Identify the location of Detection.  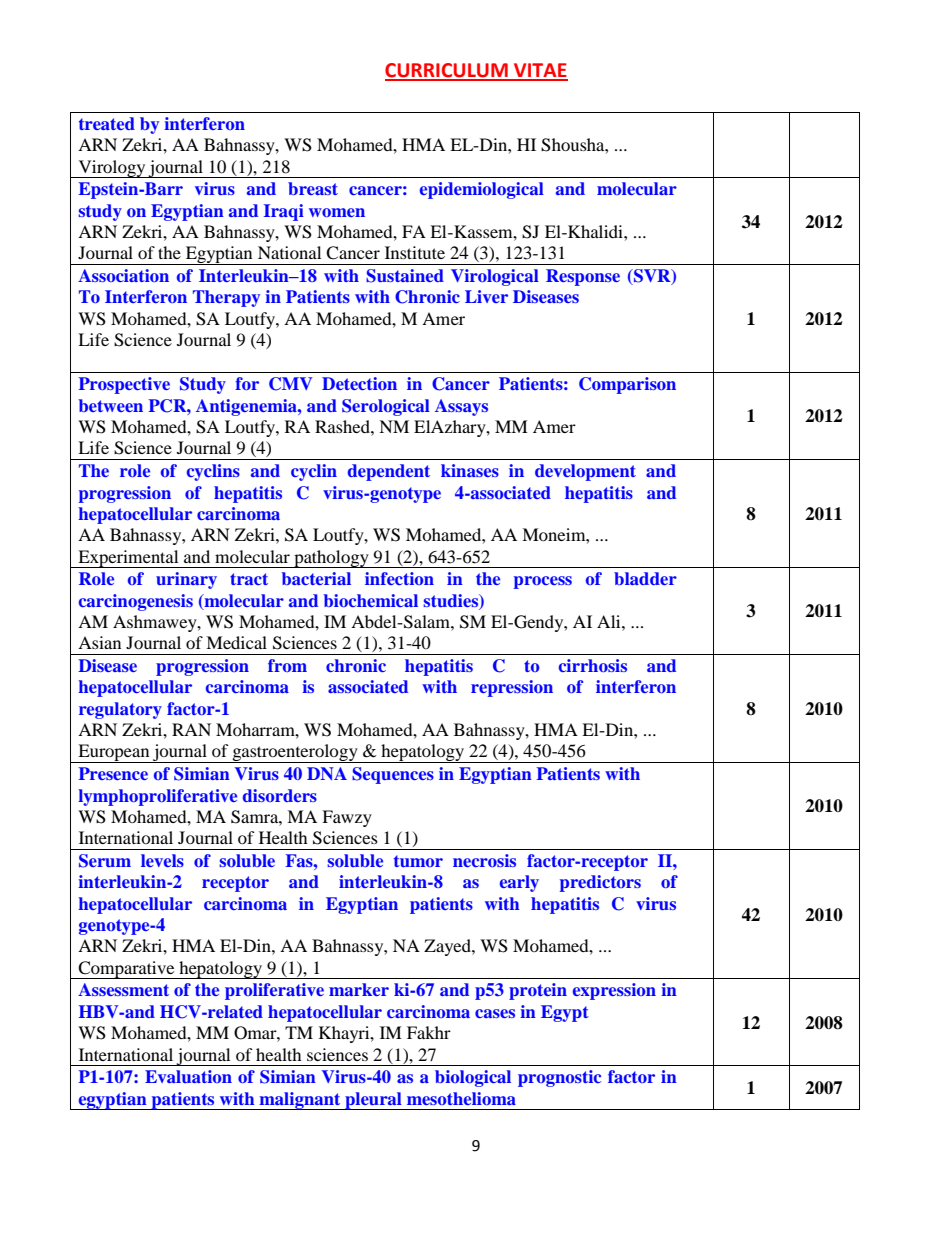
(359, 383).
